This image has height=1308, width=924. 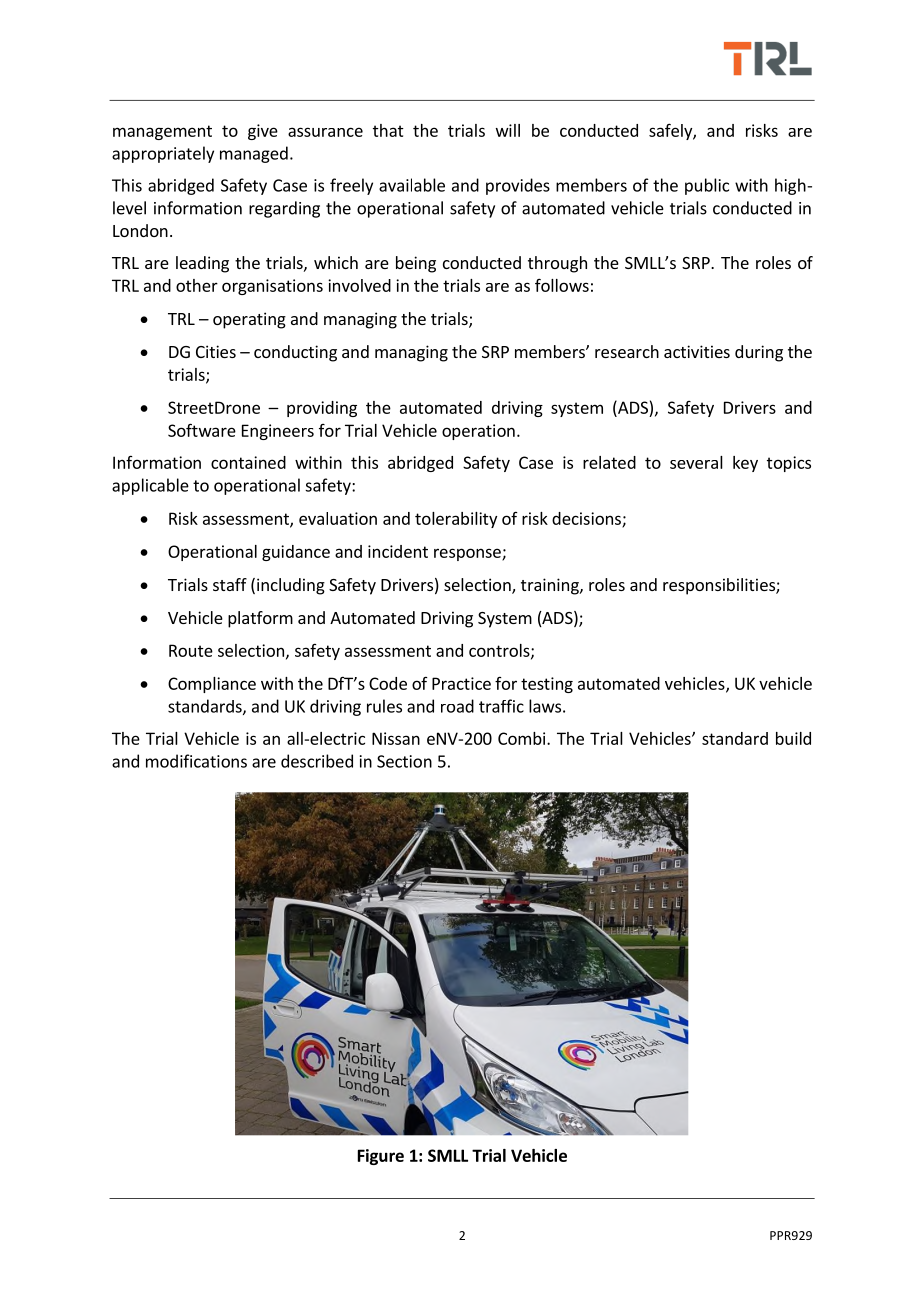 What do you see at coordinates (461, 683) in the image?
I see `Practice` at bounding box center [461, 683].
